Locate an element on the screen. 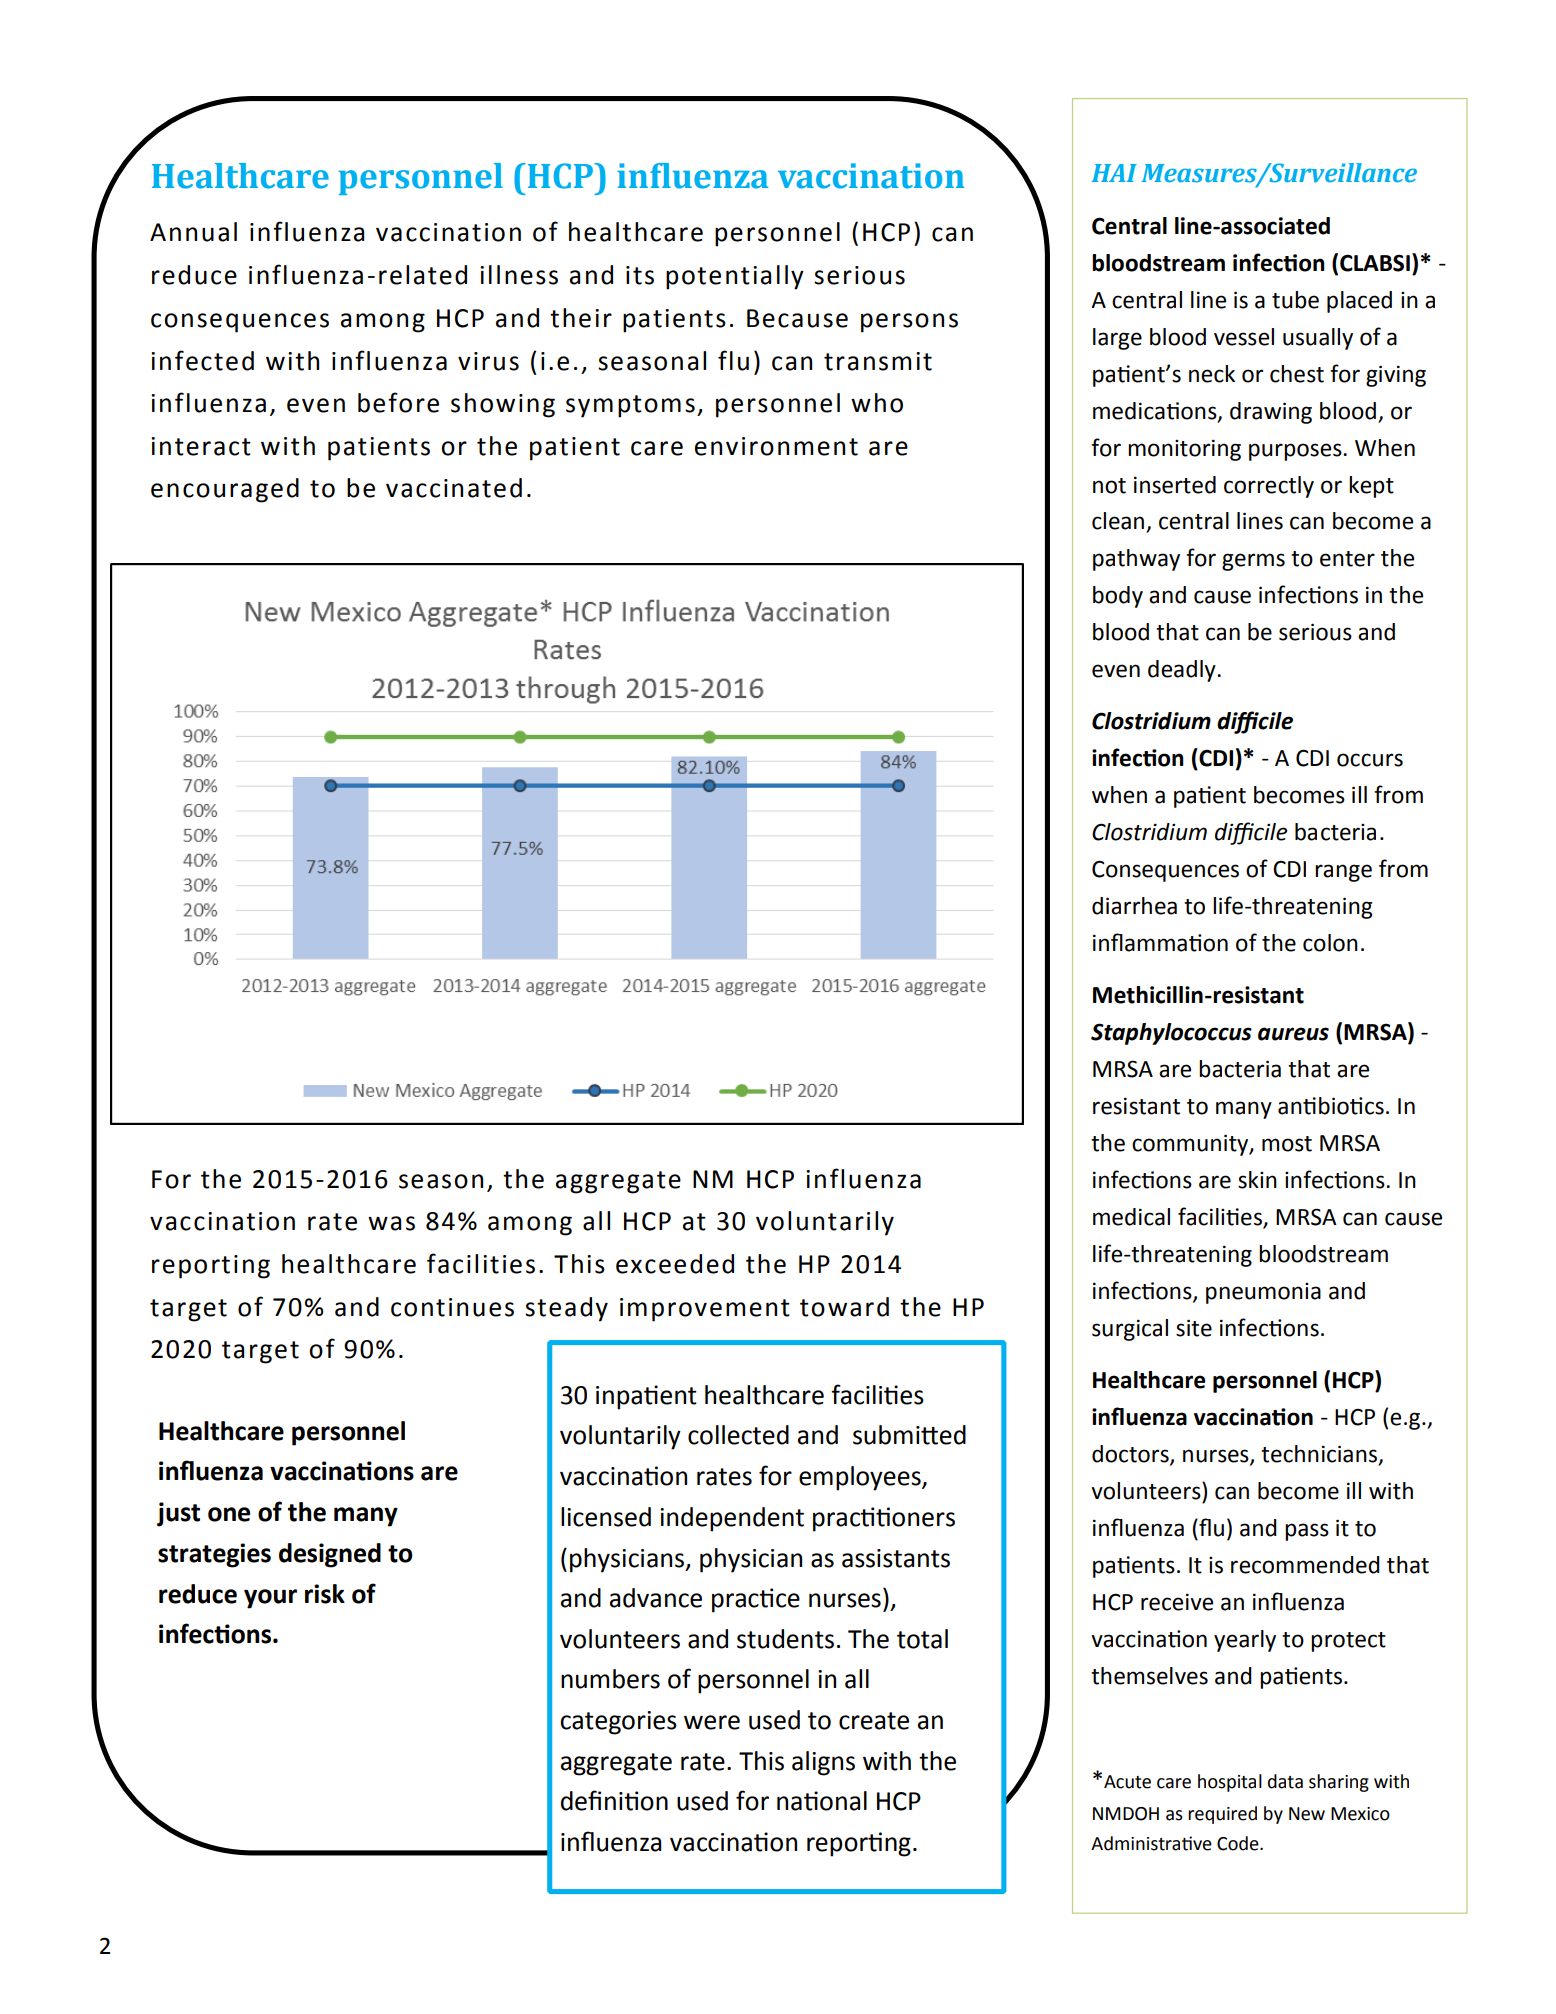 This screenshot has height=2014, width=1556. was is located at coordinates (391, 1223).
